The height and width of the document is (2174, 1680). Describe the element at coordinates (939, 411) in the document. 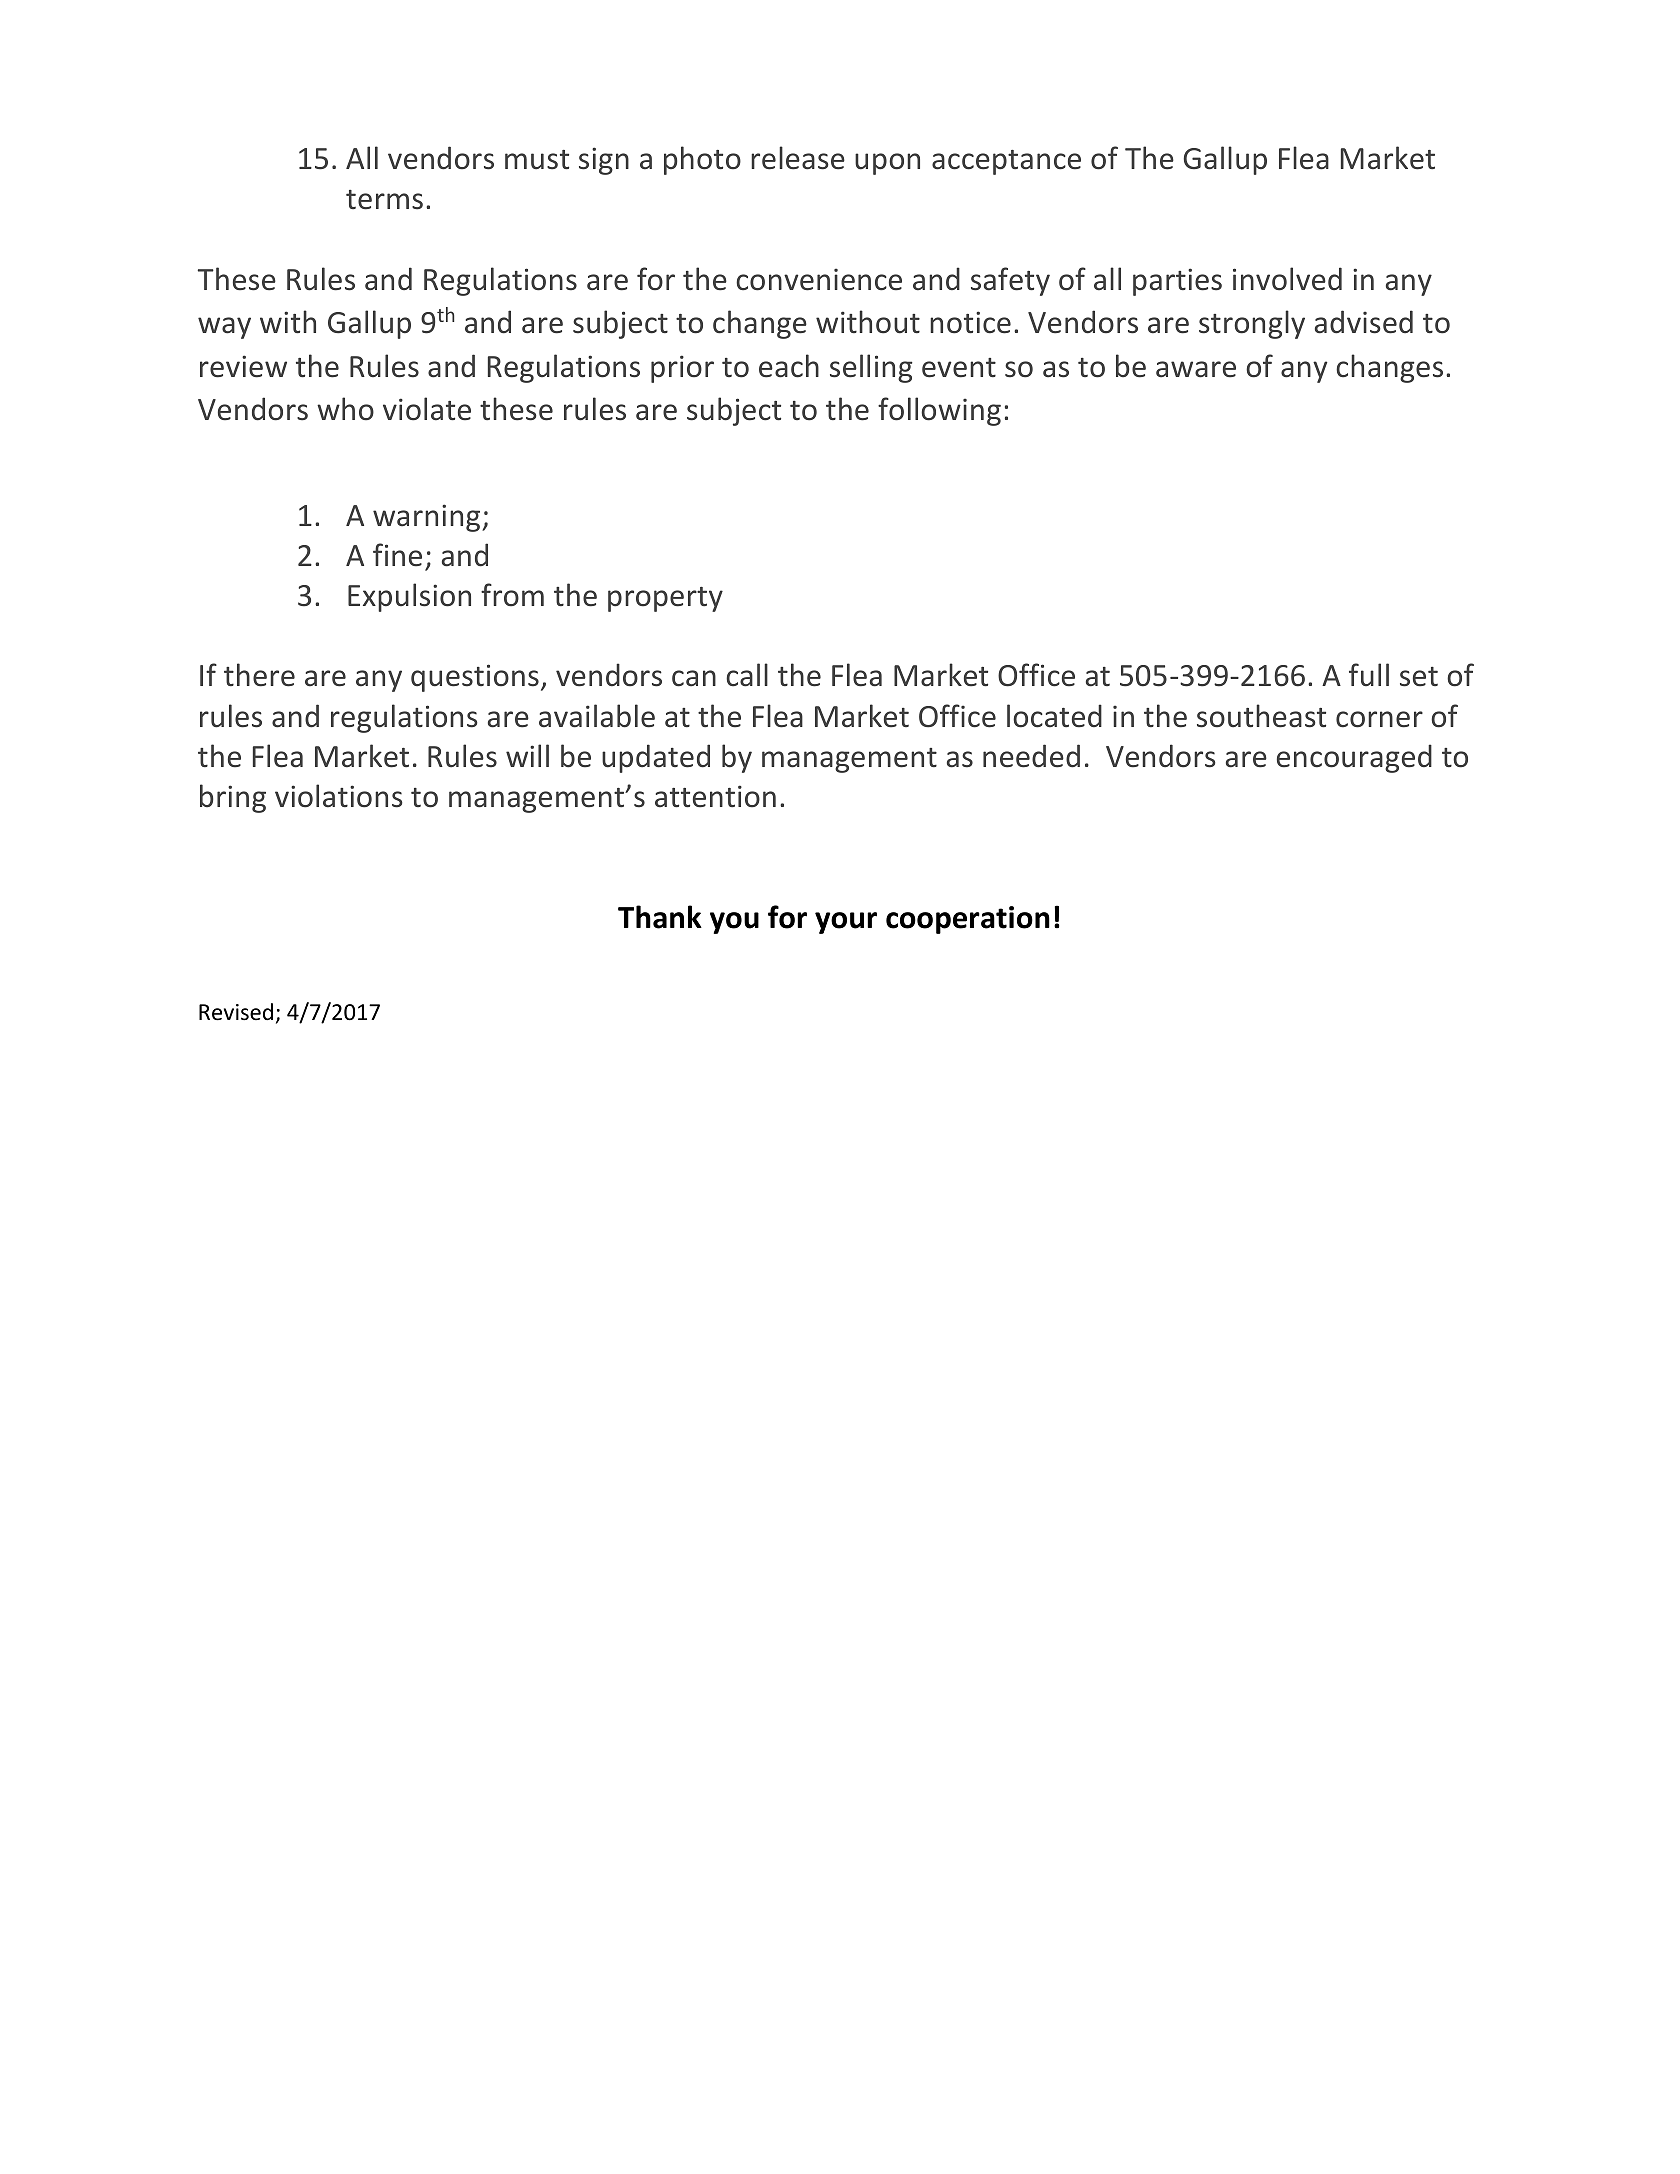

I see `following` at that location.
